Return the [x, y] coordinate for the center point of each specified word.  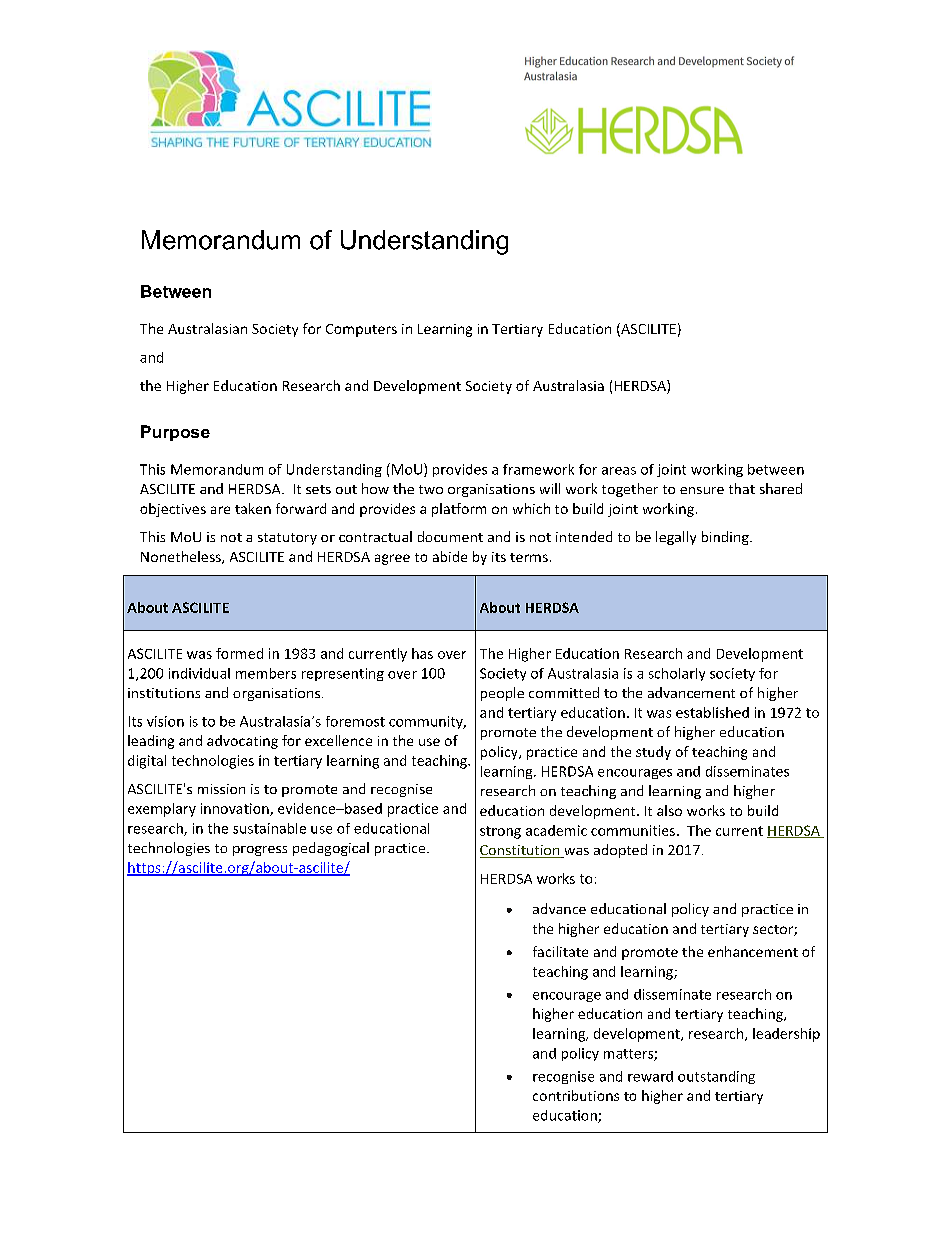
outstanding [716, 1077]
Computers [361, 330]
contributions [576, 1095]
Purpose [175, 433]
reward [650, 1076]
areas [619, 471]
